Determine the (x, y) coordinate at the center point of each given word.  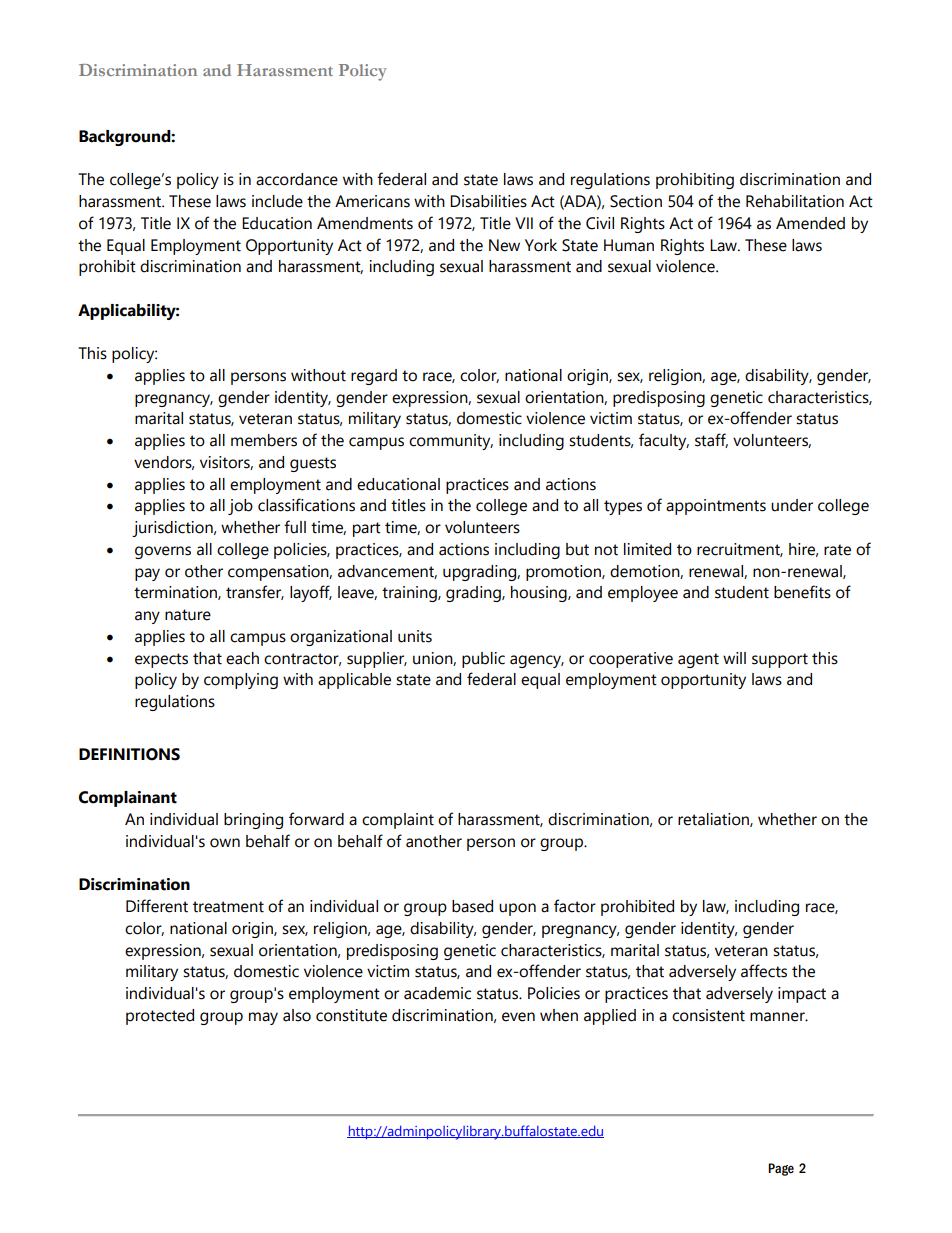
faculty (664, 441)
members (264, 440)
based (472, 906)
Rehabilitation (795, 201)
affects (764, 971)
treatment (228, 907)
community (451, 442)
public (483, 660)
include (277, 201)
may (263, 1018)
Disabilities (488, 201)
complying (241, 681)
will (734, 658)
